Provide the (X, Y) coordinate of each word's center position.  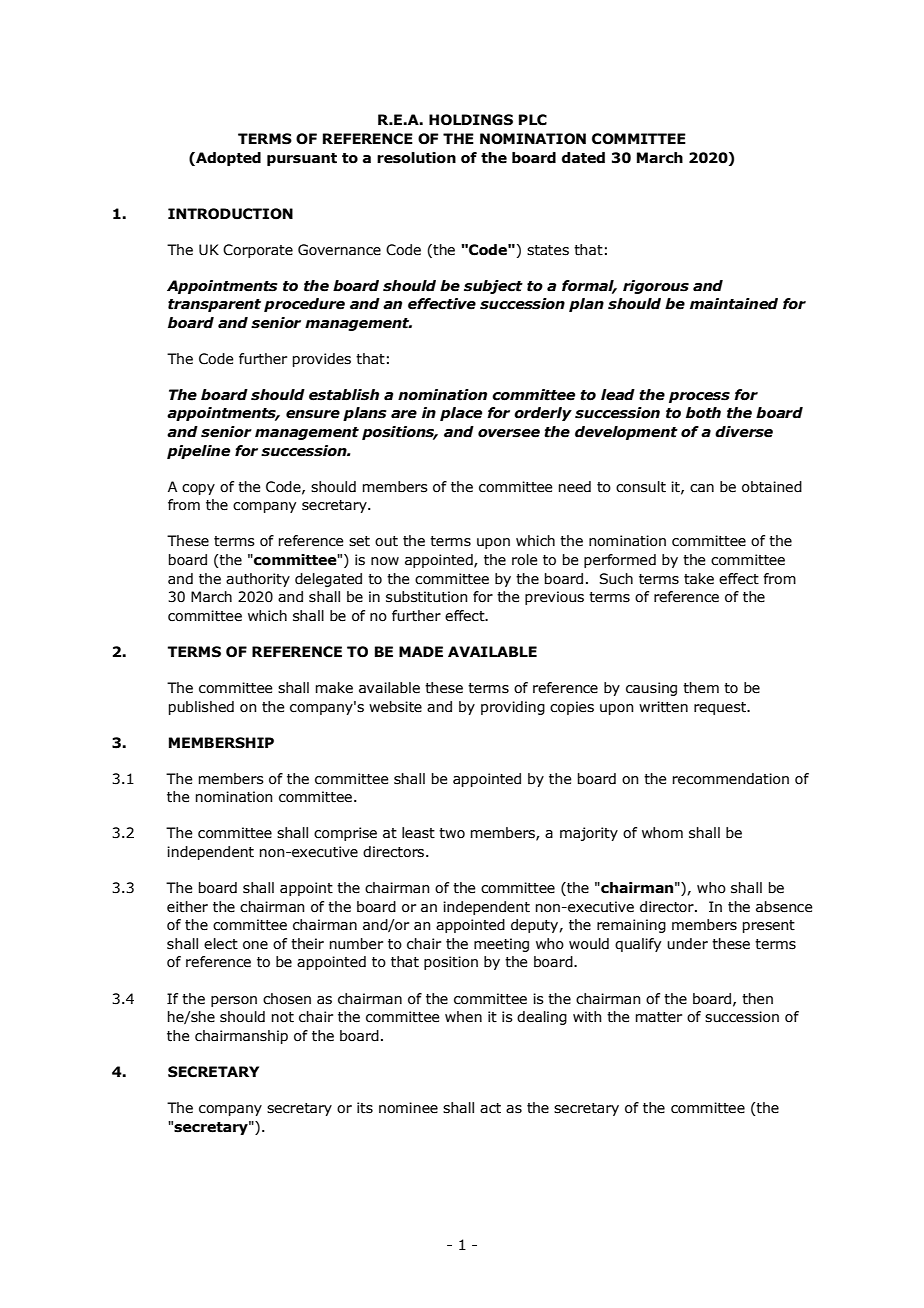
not (283, 1017)
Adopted (227, 159)
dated (583, 158)
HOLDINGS (471, 120)
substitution (427, 597)
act (490, 1108)
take (699, 579)
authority (258, 580)
